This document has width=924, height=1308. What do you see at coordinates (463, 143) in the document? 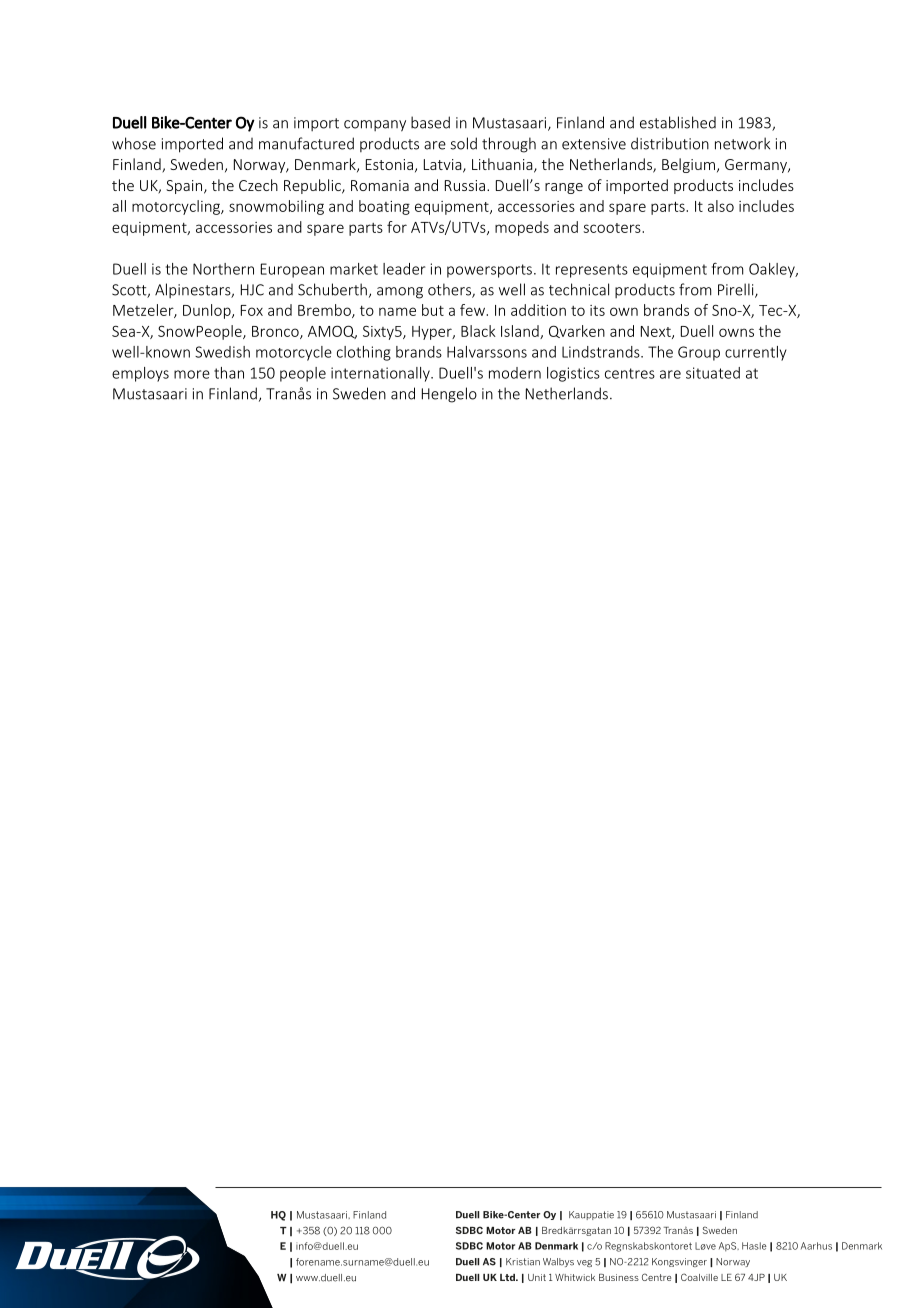
I see `sold` at bounding box center [463, 143].
